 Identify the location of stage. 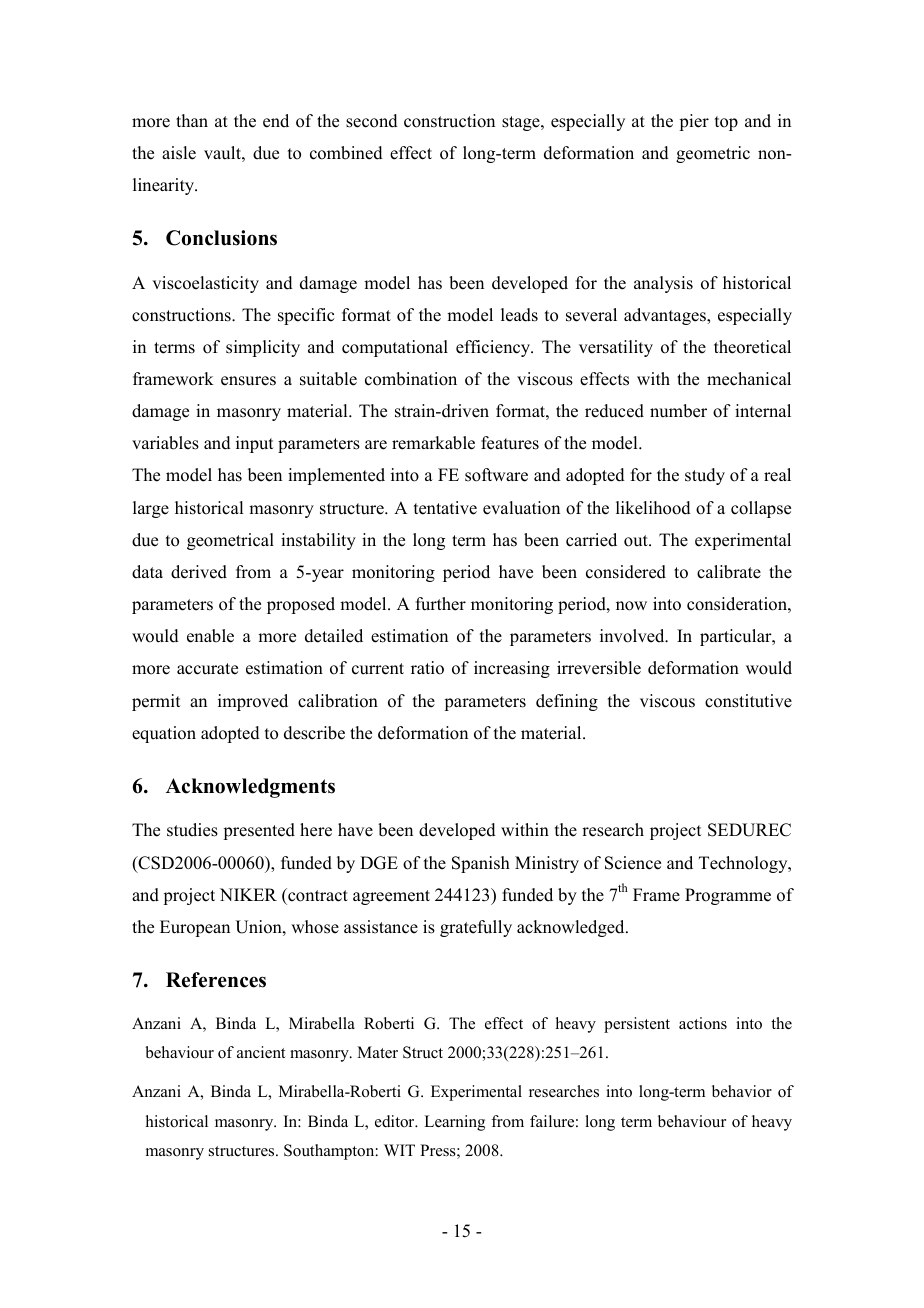
(522, 123).
